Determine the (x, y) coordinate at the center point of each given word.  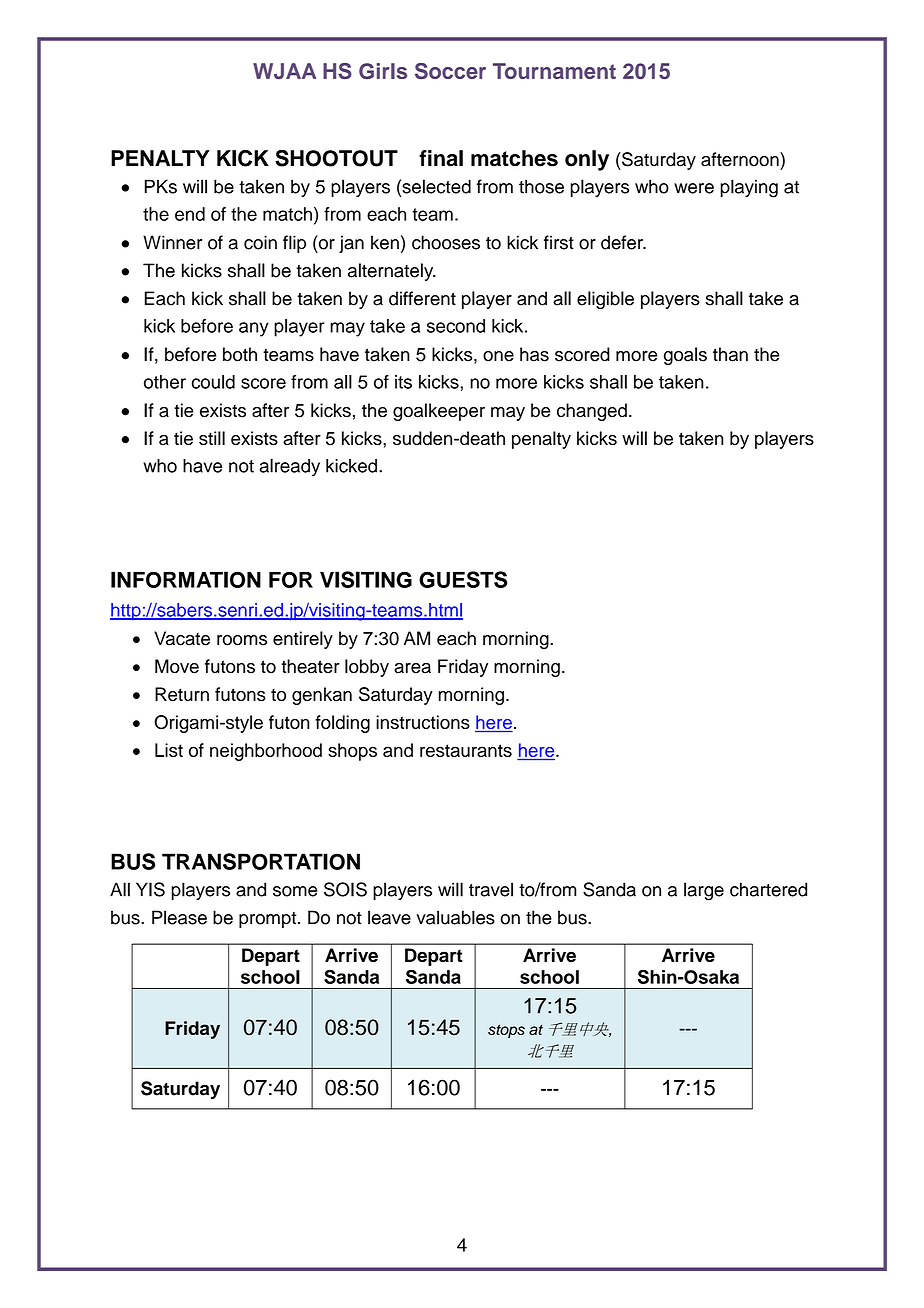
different (422, 298)
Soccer (450, 71)
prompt (269, 920)
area (412, 668)
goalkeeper (439, 412)
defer (623, 242)
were (694, 188)
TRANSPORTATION (261, 861)
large (704, 891)
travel (491, 889)
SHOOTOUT (336, 158)
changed (592, 412)
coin (260, 242)
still (212, 438)
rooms (242, 640)
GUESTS (463, 579)
